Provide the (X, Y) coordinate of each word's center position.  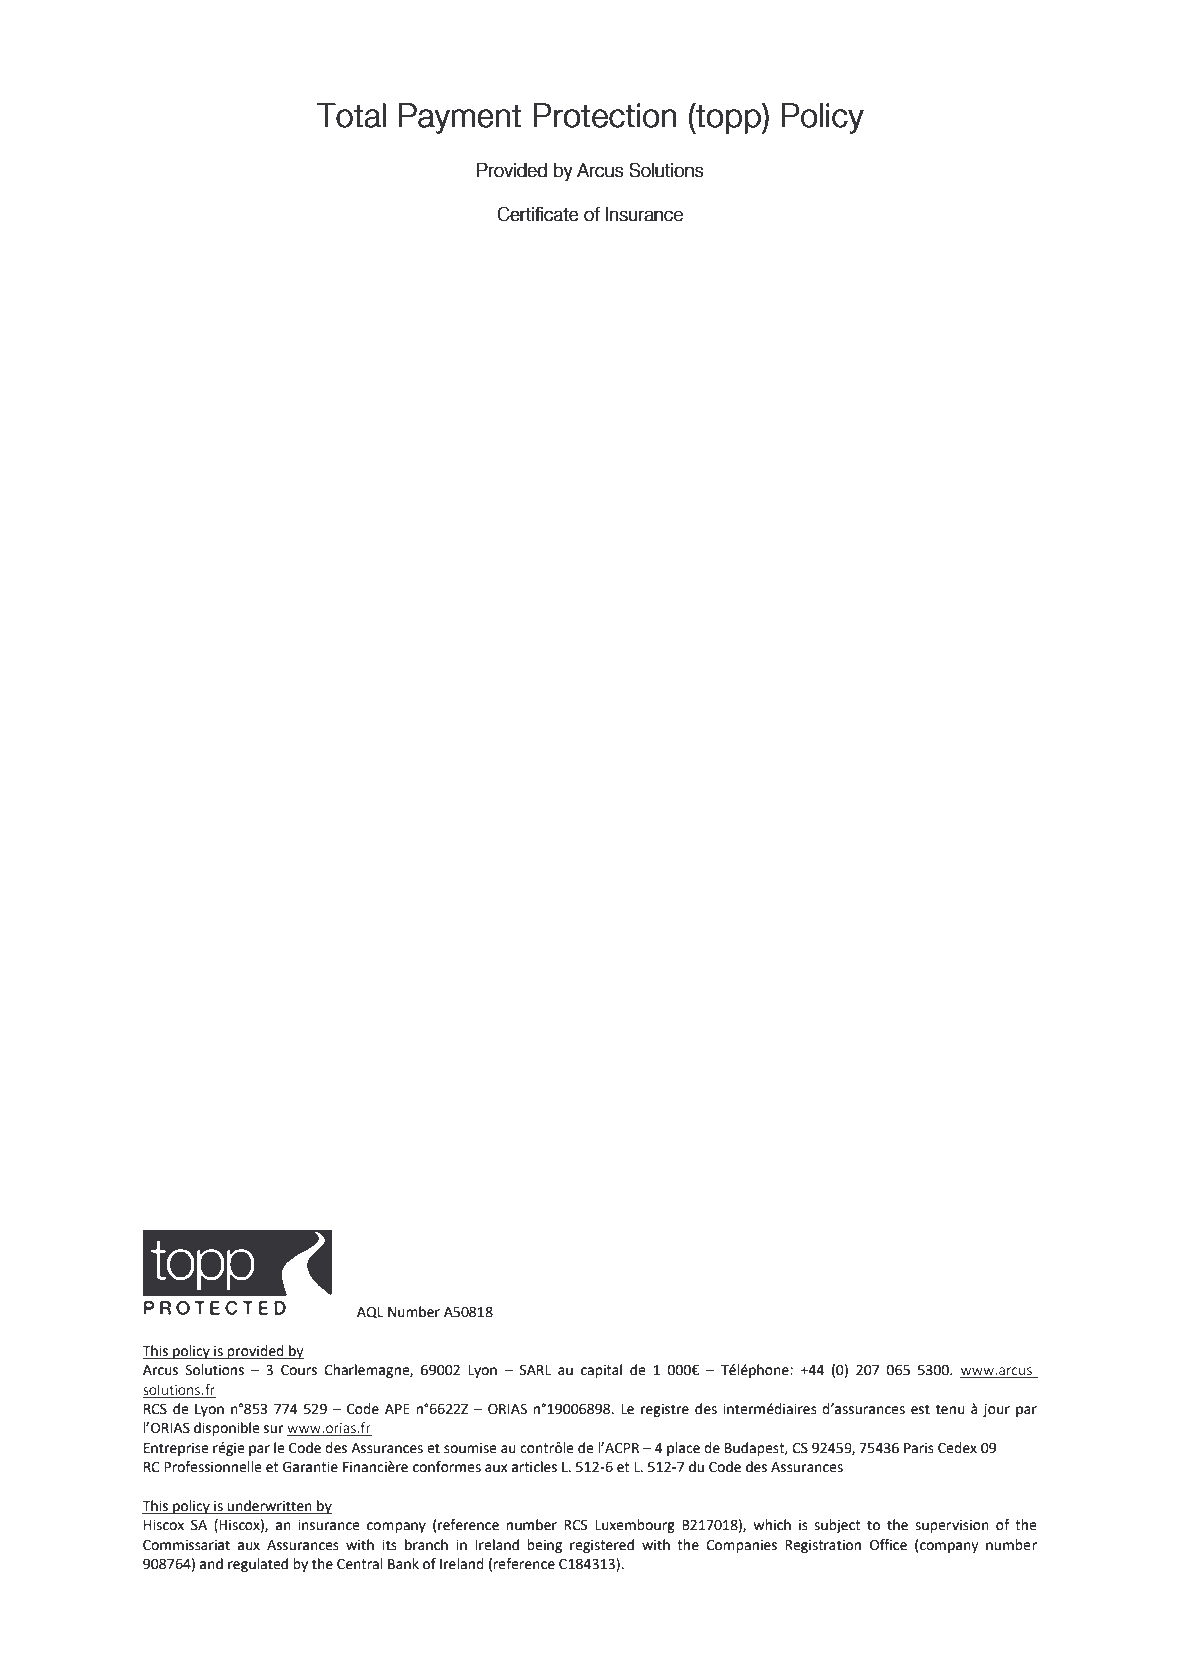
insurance (329, 1525)
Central (360, 1564)
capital (601, 1371)
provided (256, 1352)
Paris (919, 1448)
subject (837, 1526)
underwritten (269, 1506)
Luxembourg (635, 1526)
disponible (227, 1429)
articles (534, 1467)
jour (996, 1410)
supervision (952, 1526)
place (683, 1449)
